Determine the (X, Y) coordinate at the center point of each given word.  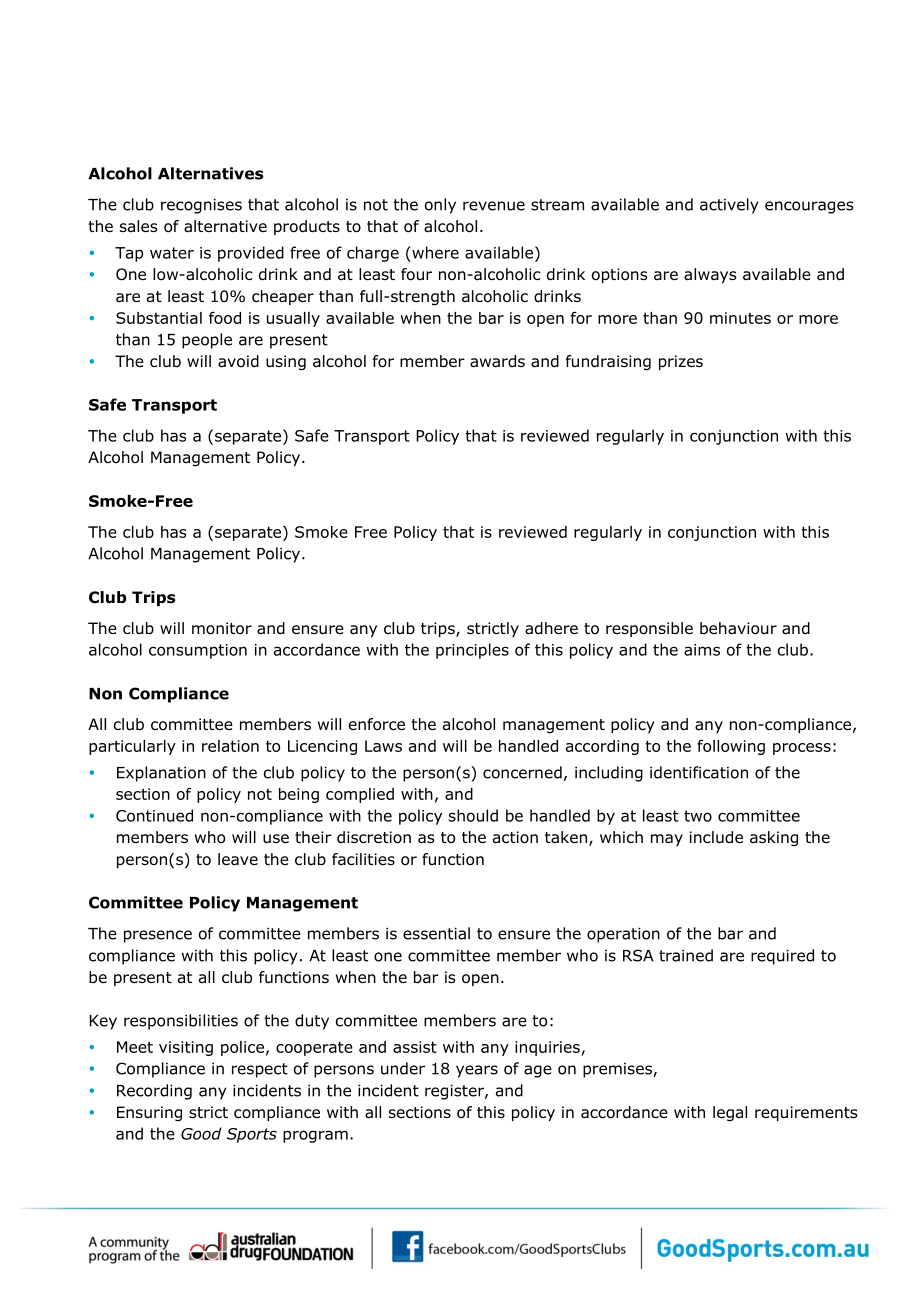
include (716, 837)
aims (702, 650)
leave (238, 859)
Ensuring (149, 1114)
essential (436, 933)
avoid (238, 361)
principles (472, 651)
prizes (681, 362)
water (172, 253)
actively (729, 206)
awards (497, 361)
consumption (198, 651)
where (434, 252)
